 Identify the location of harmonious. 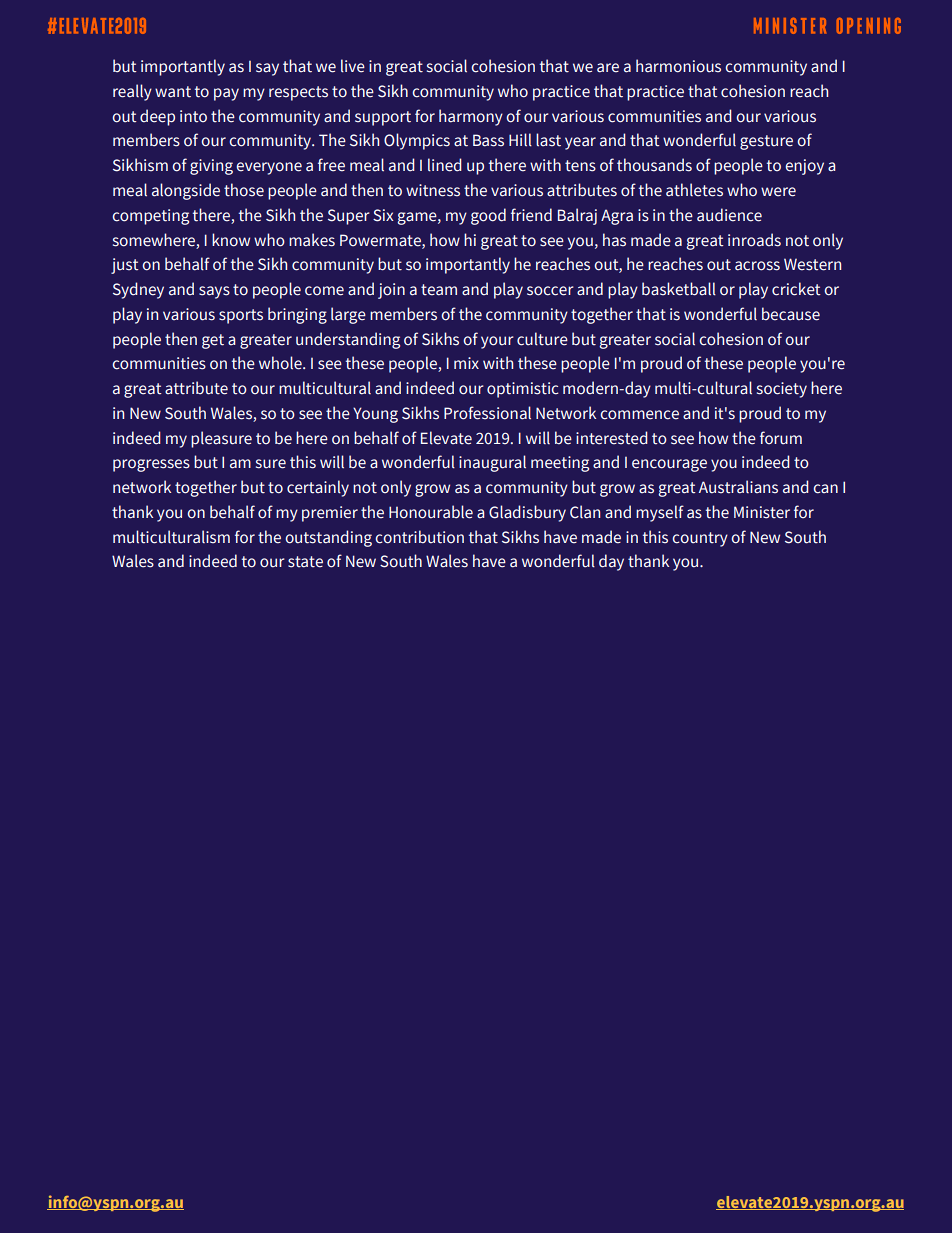
(678, 66).
